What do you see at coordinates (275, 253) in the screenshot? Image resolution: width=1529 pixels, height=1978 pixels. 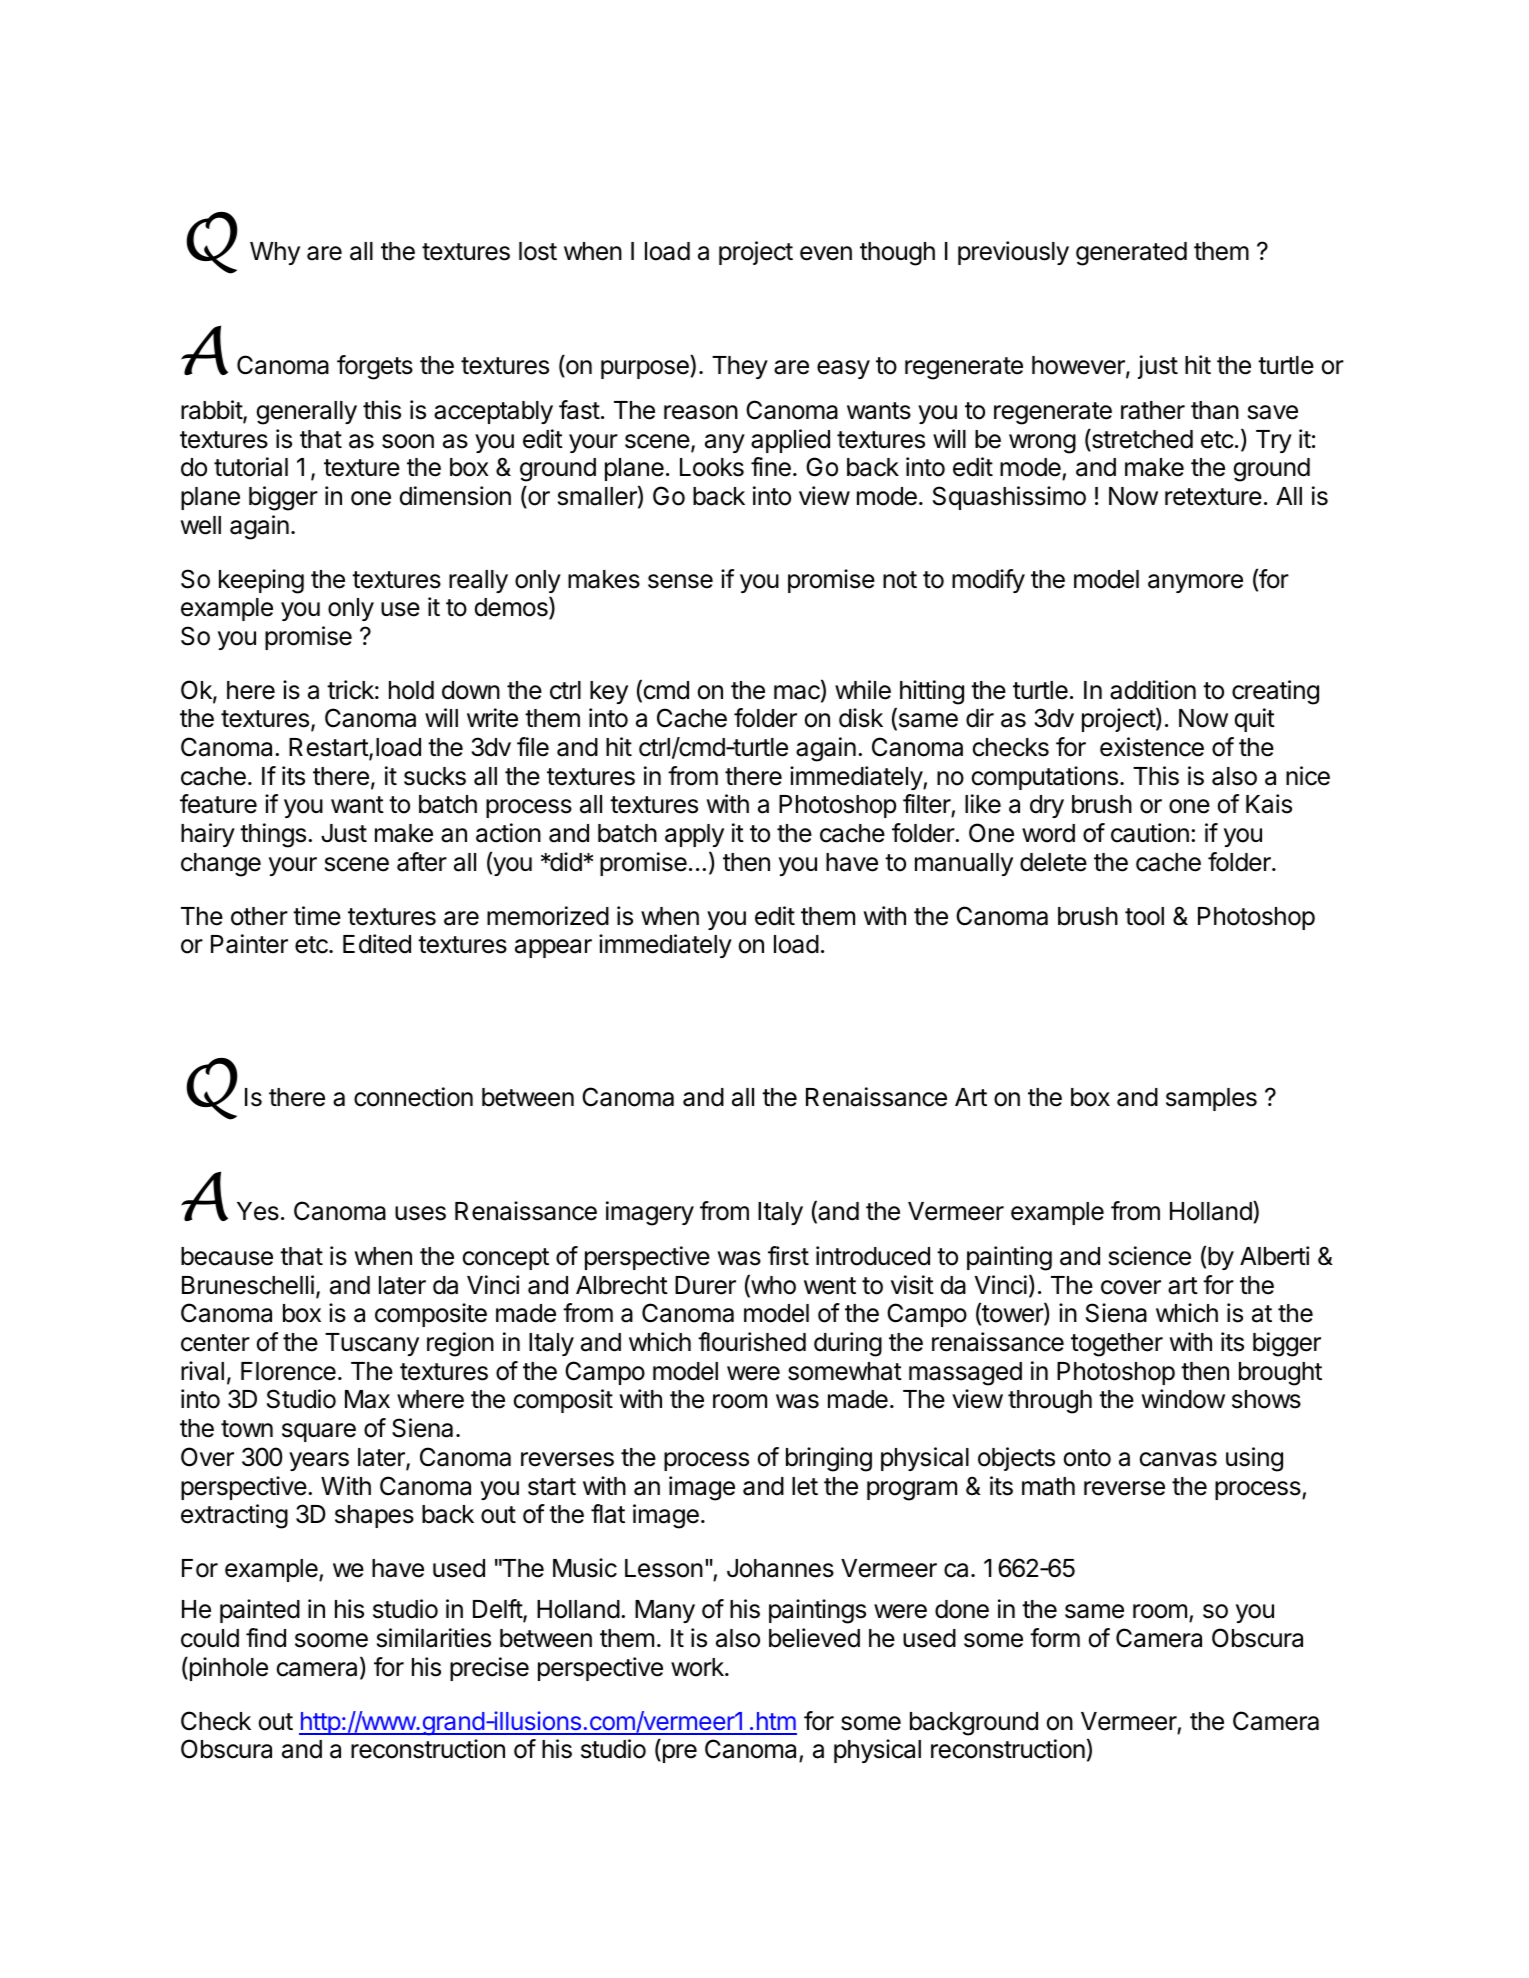 I see `Why` at bounding box center [275, 253].
